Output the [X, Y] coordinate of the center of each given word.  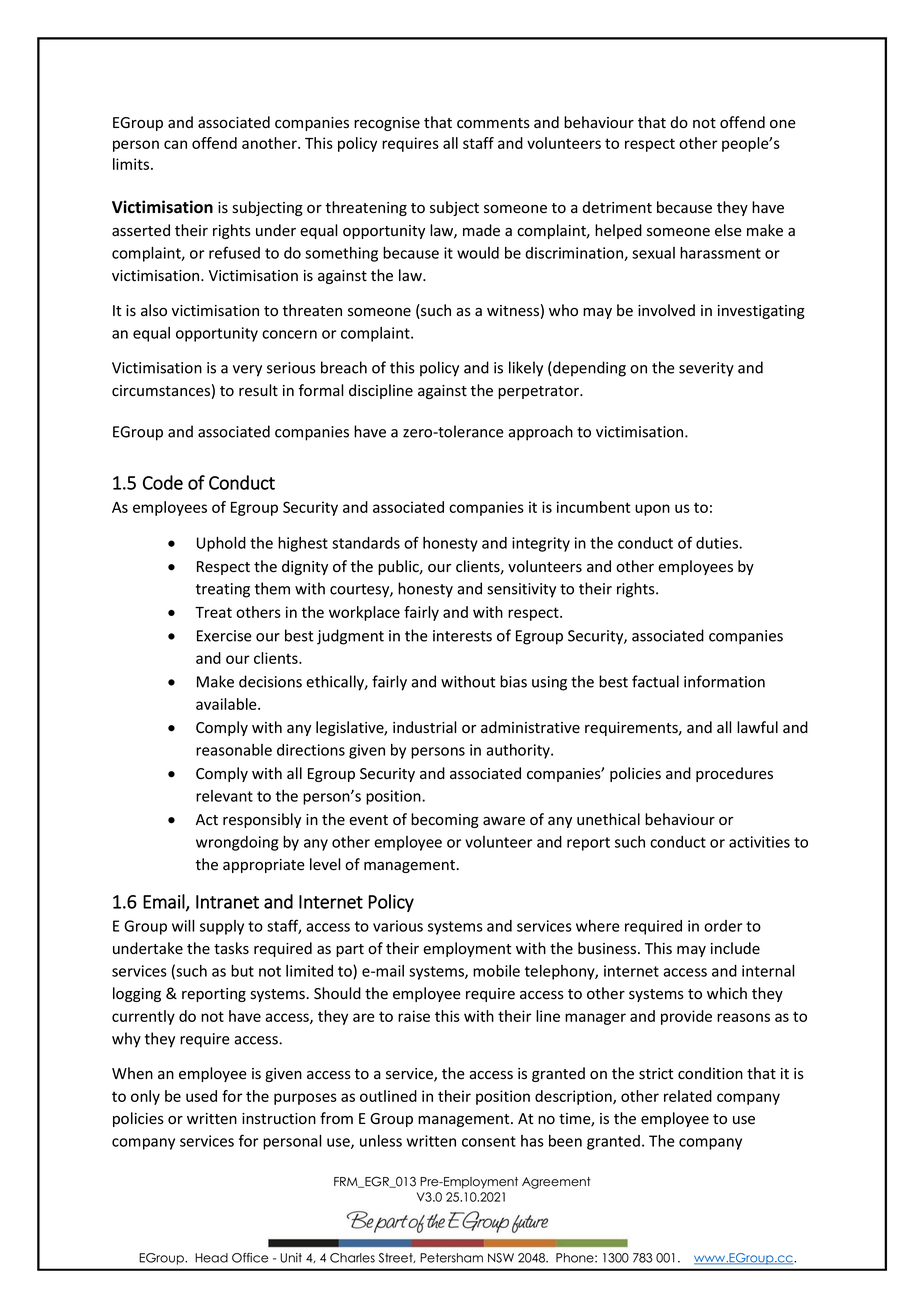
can [175, 144]
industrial [425, 727]
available [227, 704]
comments [493, 123]
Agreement [556, 1183]
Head [211, 1258]
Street [397, 1258]
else [728, 230]
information [724, 681]
